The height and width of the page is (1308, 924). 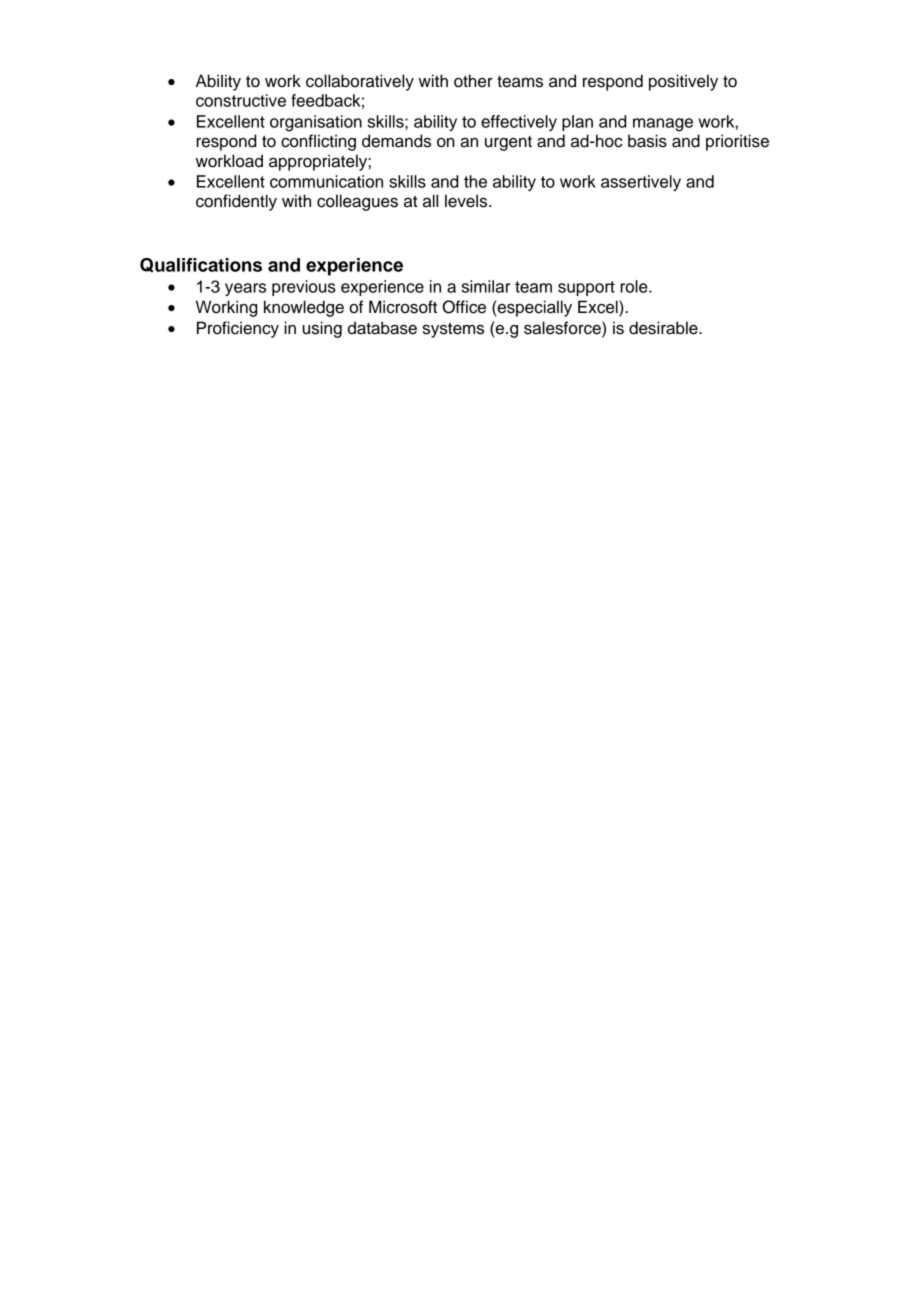 I want to click on systems, so click(x=453, y=330).
